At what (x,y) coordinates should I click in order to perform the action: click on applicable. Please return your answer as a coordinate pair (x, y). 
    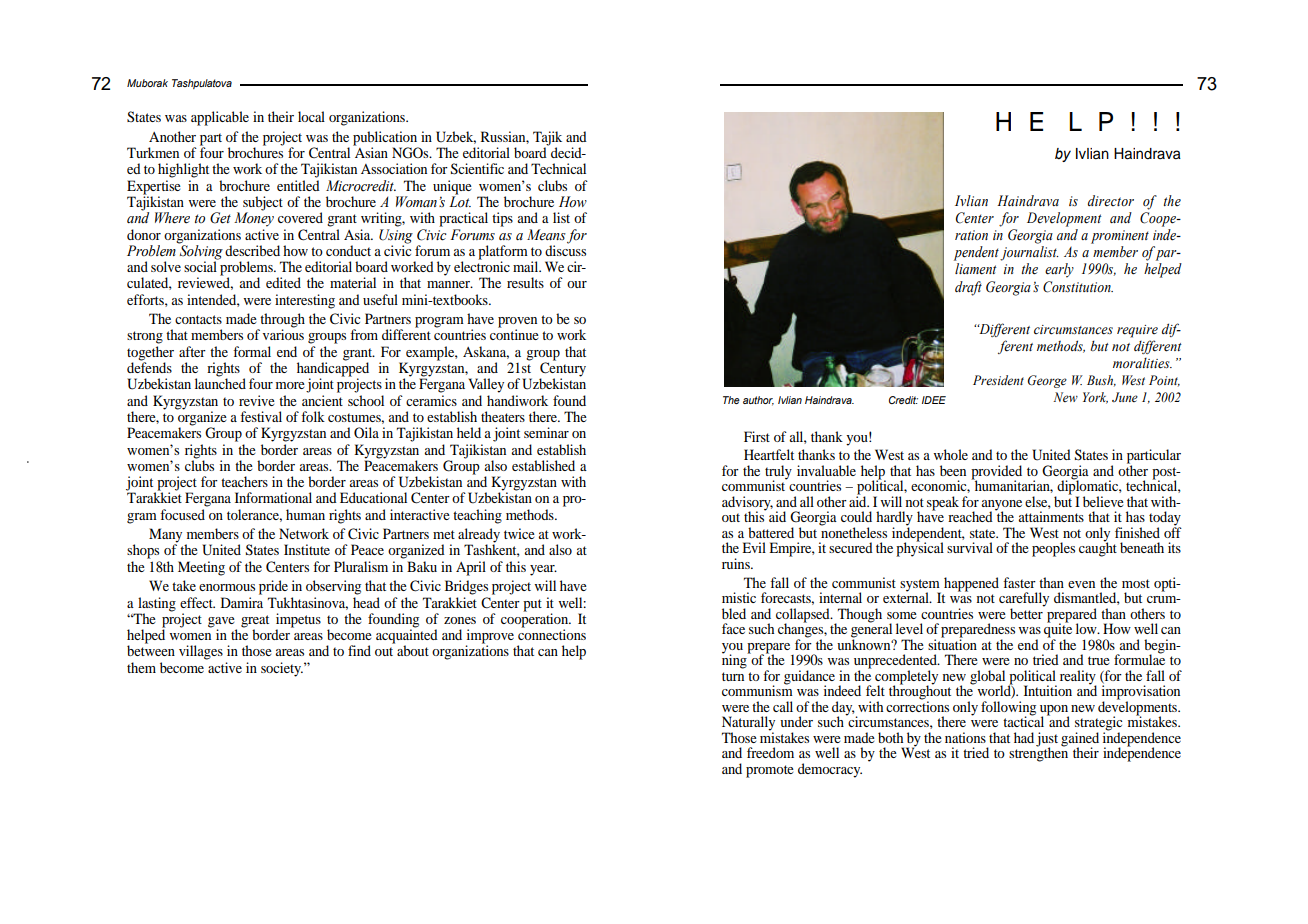
    Looking at the image, I should click on (220, 118).
